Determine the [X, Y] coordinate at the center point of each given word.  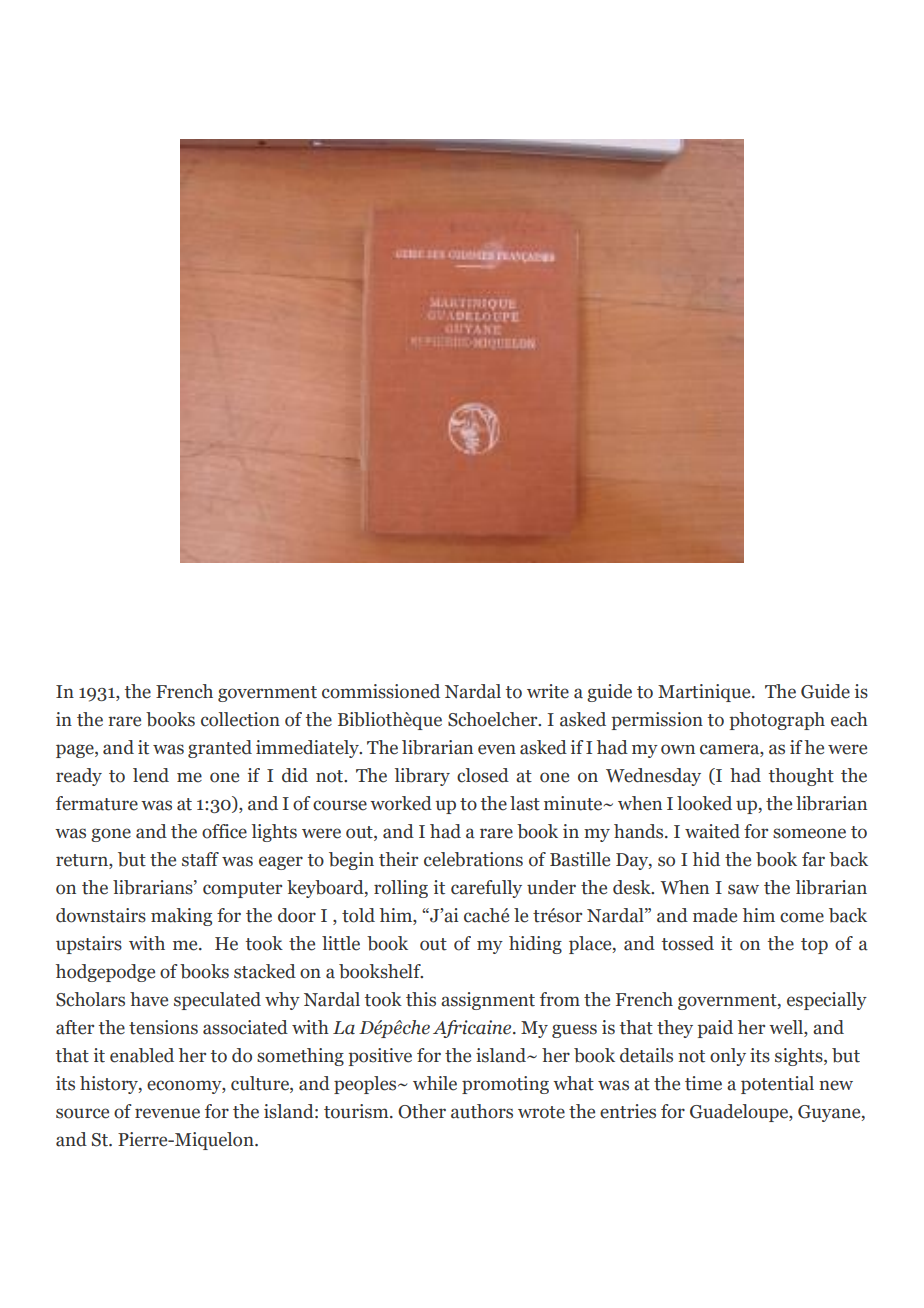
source [82, 1113]
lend [151, 775]
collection [240, 719]
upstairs [89, 945]
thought [801, 777]
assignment [488, 1001]
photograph [777, 721]
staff [200, 859]
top [814, 946]
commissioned [381, 691]
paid [715, 1029]
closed [483, 775]
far [813, 859]
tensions [163, 1027]
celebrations [473, 859]
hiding [535, 945]
